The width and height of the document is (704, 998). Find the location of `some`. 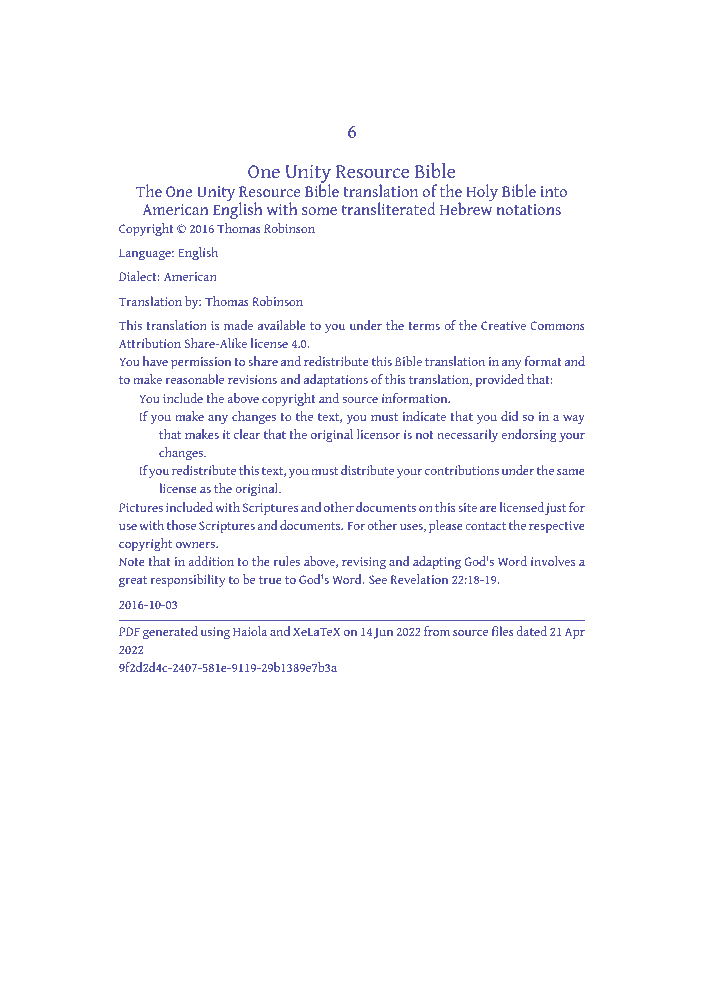

some is located at coordinates (319, 211).
